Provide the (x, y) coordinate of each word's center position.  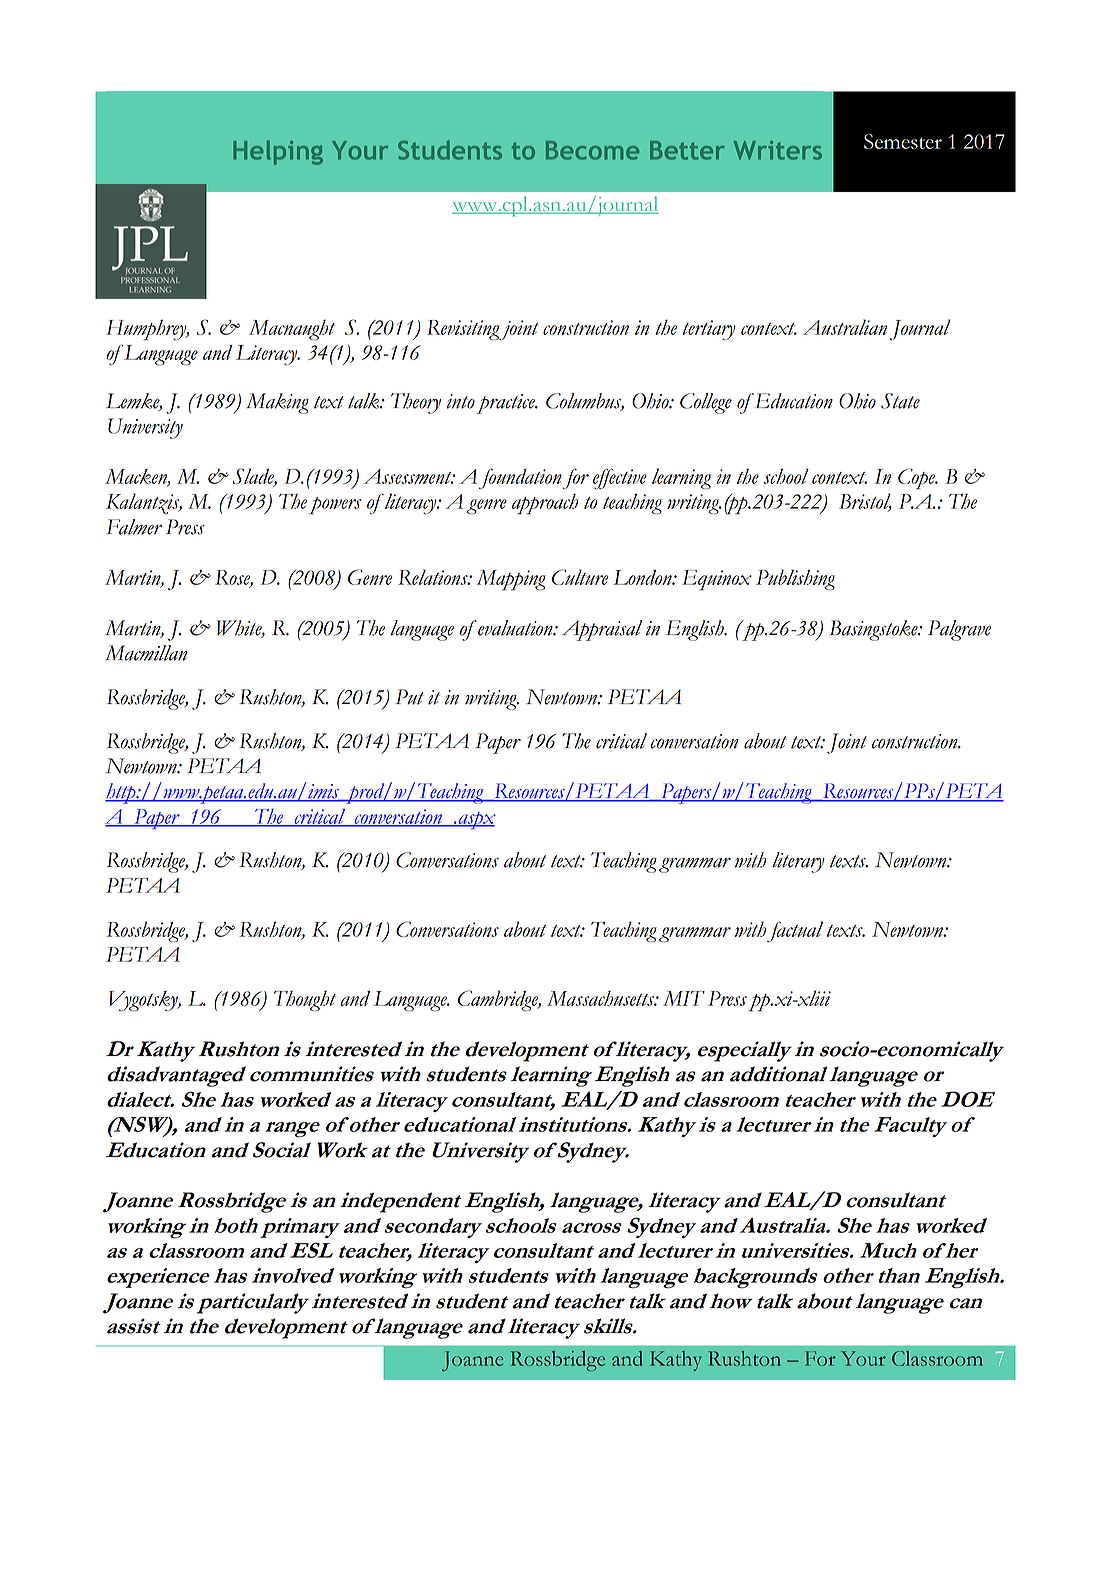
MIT (684, 998)
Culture (580, 577)
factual (795, 931)
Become (592, 150)
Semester (903, 141)
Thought (305, 1001)
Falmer (134, 527)
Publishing (795, 579)
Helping (278, 152)
